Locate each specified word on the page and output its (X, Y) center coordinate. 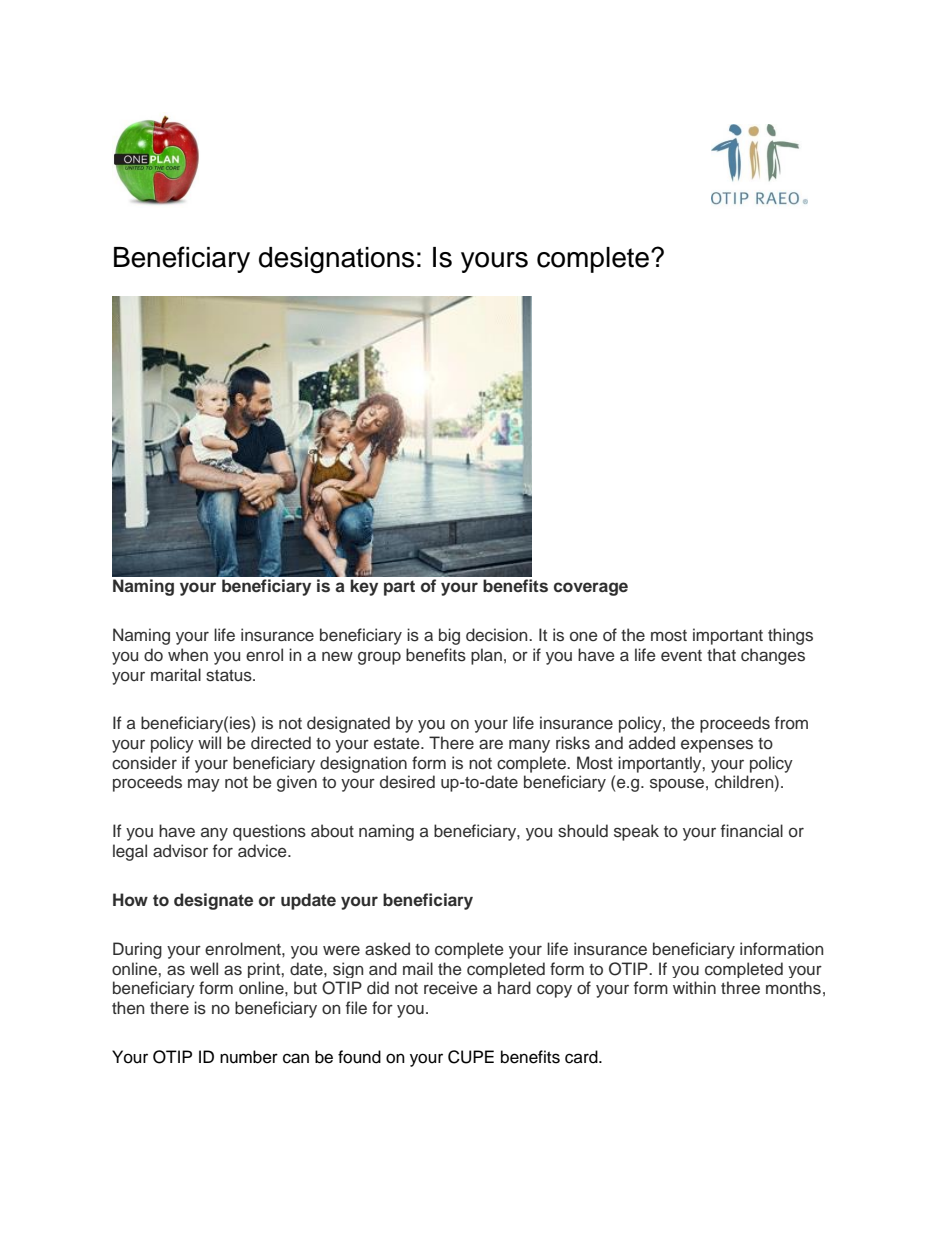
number (249, 1057)
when (188, 655)
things (790, 636)
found (359, 1057)
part (399, 588)
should (583, 831)
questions (269, 832)
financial (752, 831)
